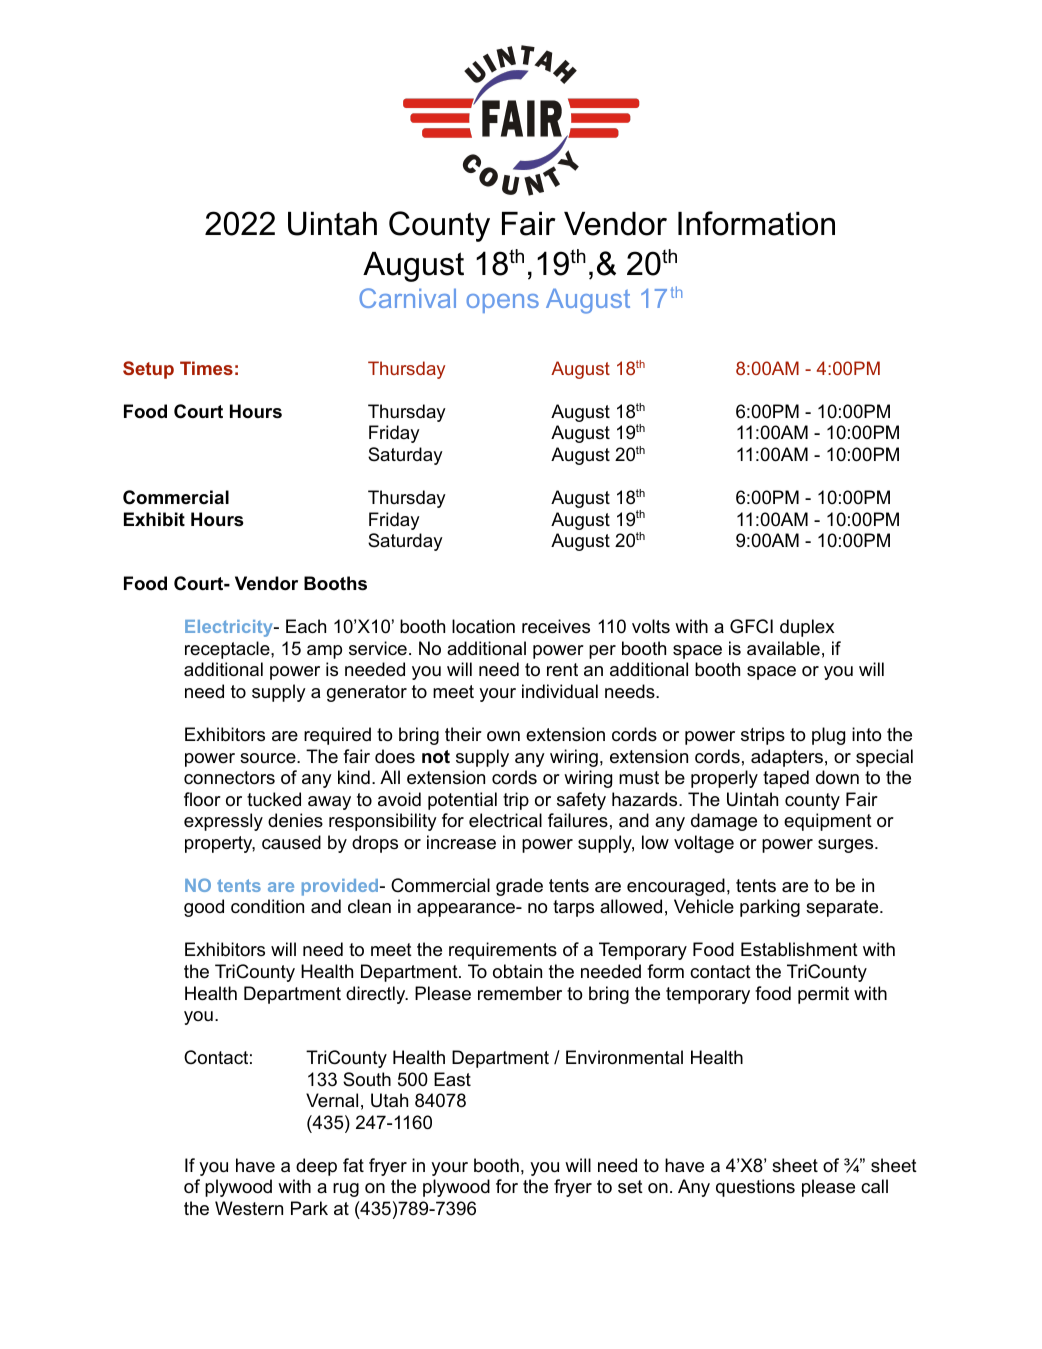 The height and width of the page is (1349, 1042). Describe the element at coordinates (228, 650) in the page. I see `receptacle` at that location.
